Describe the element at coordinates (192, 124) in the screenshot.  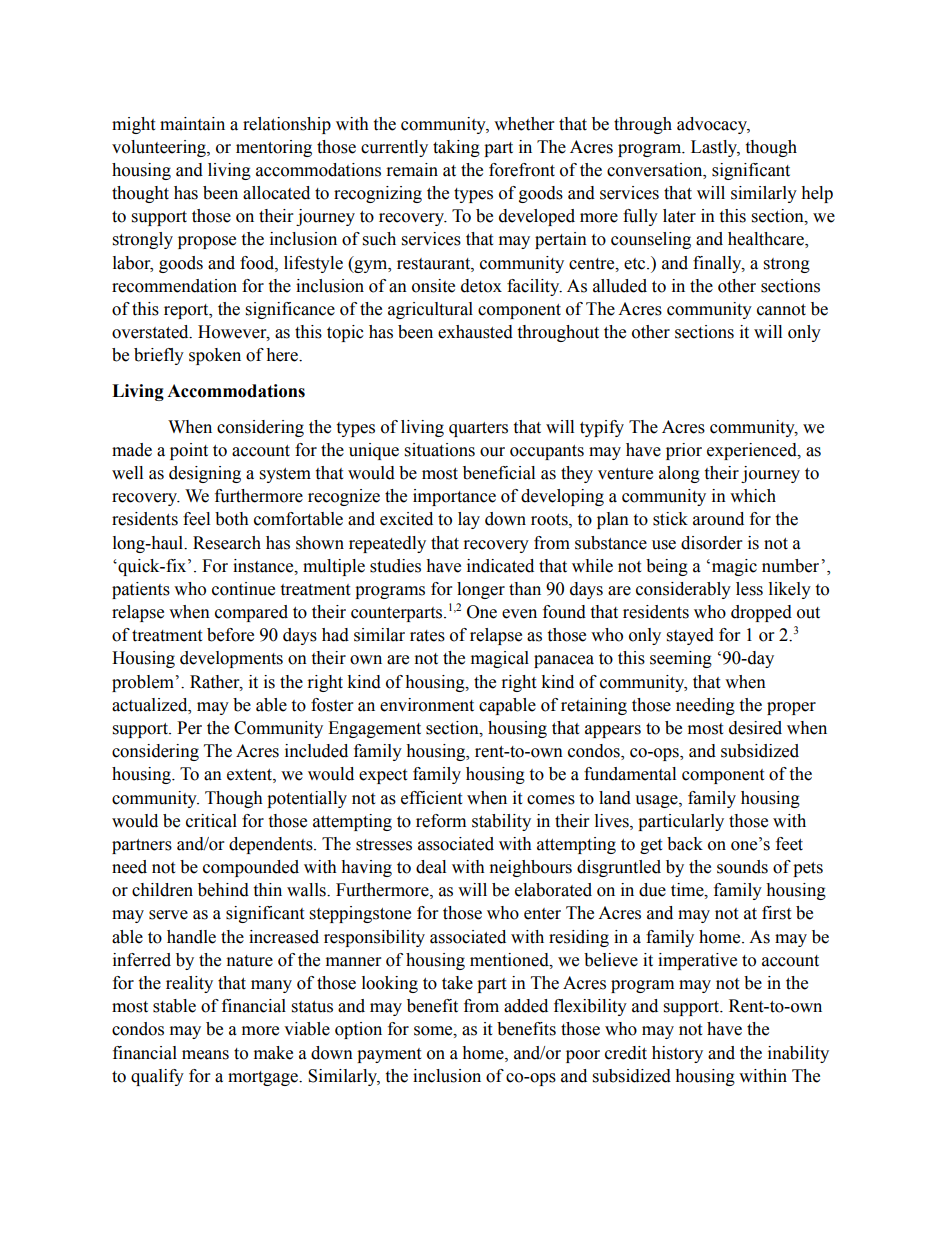
I see `maintain` at that location.
